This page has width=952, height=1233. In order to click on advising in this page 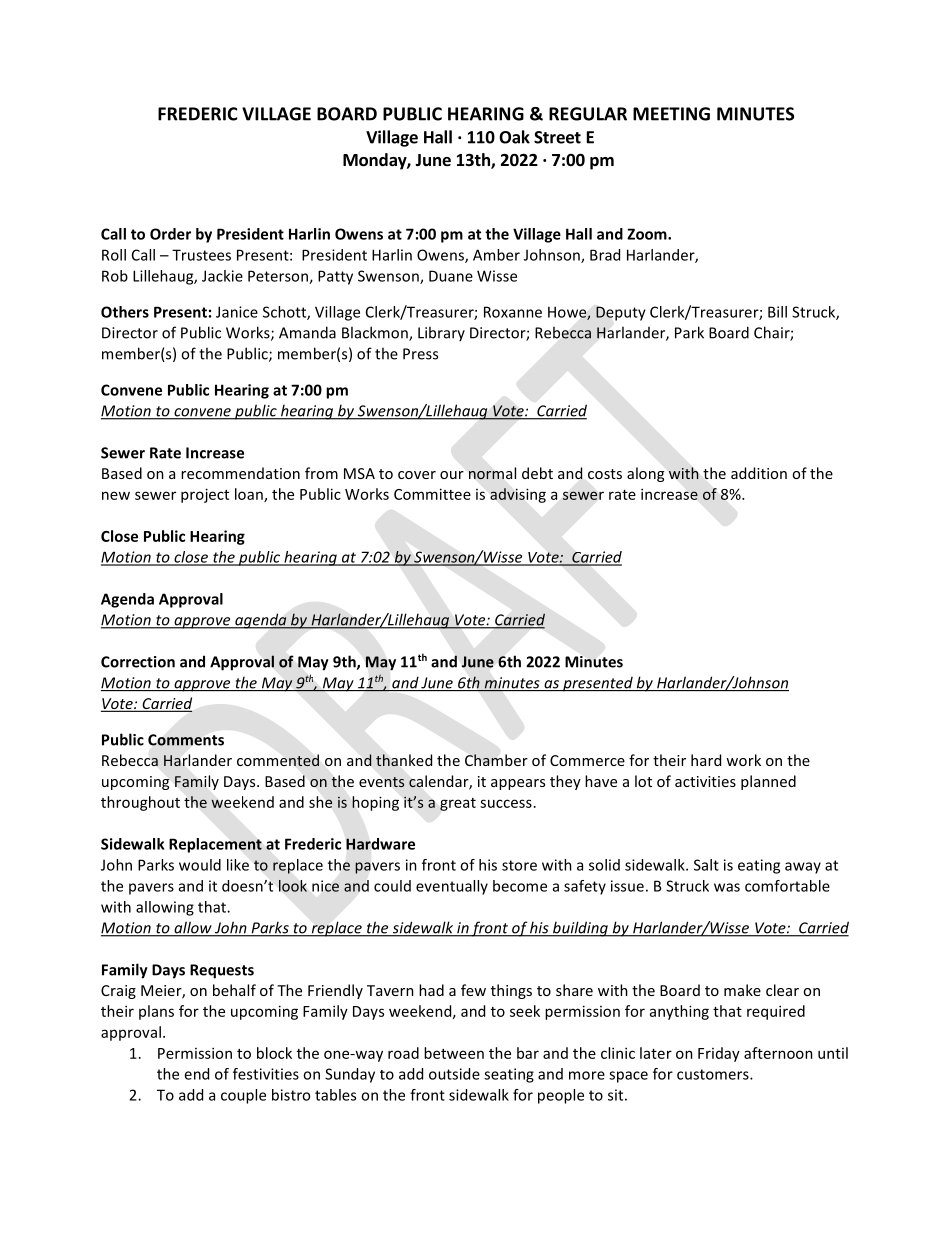, I will do `click(518, 495)`.
